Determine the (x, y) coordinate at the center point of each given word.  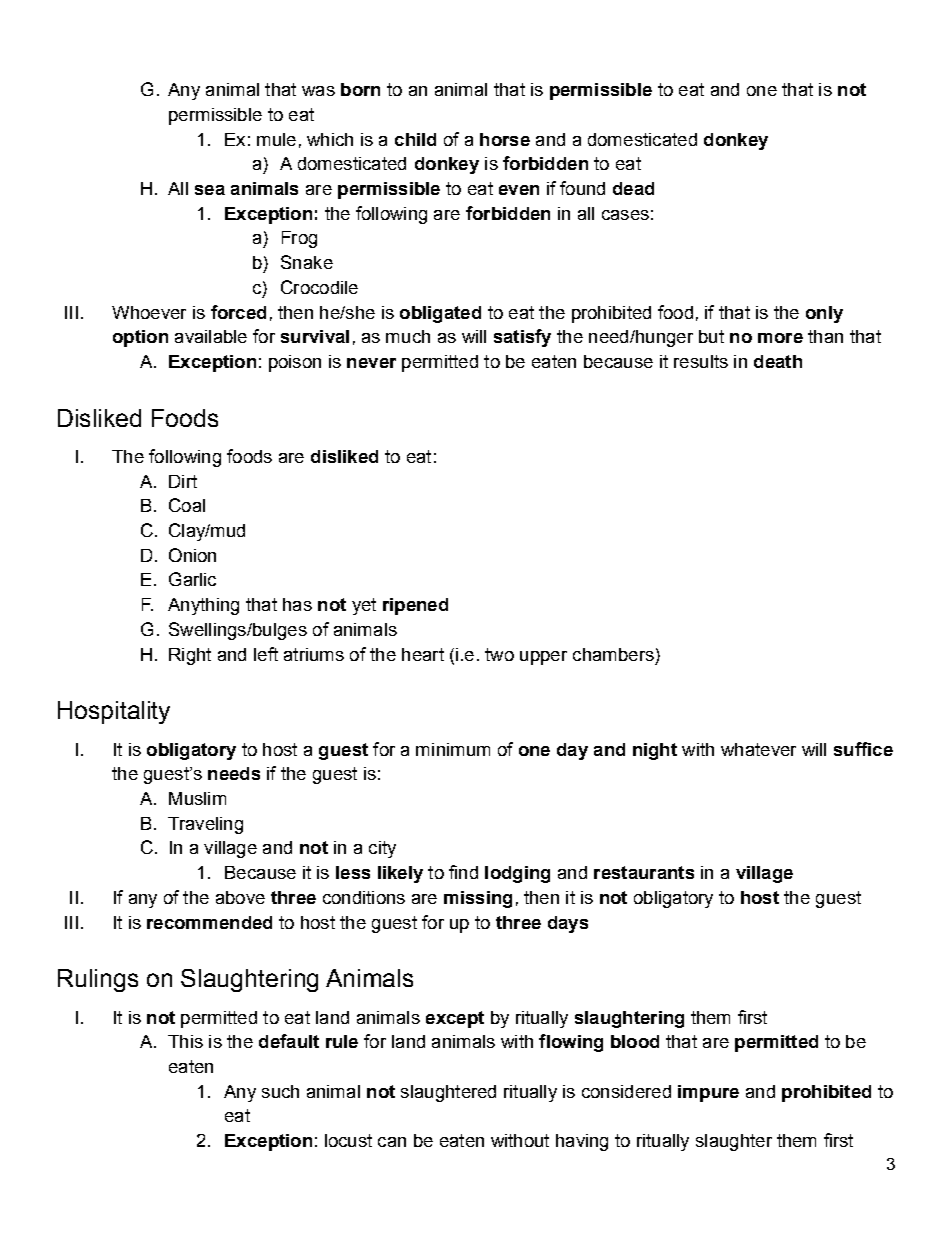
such (280, 1091)
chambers (613, 654)
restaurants (644, 872)
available (211, 336)
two (499, 654)
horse (505, 139)
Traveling (205, 825)
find (463, 872)
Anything (203, 606)
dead (633, 188)
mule (276, 139)
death (778, 361)
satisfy (522, 338)
